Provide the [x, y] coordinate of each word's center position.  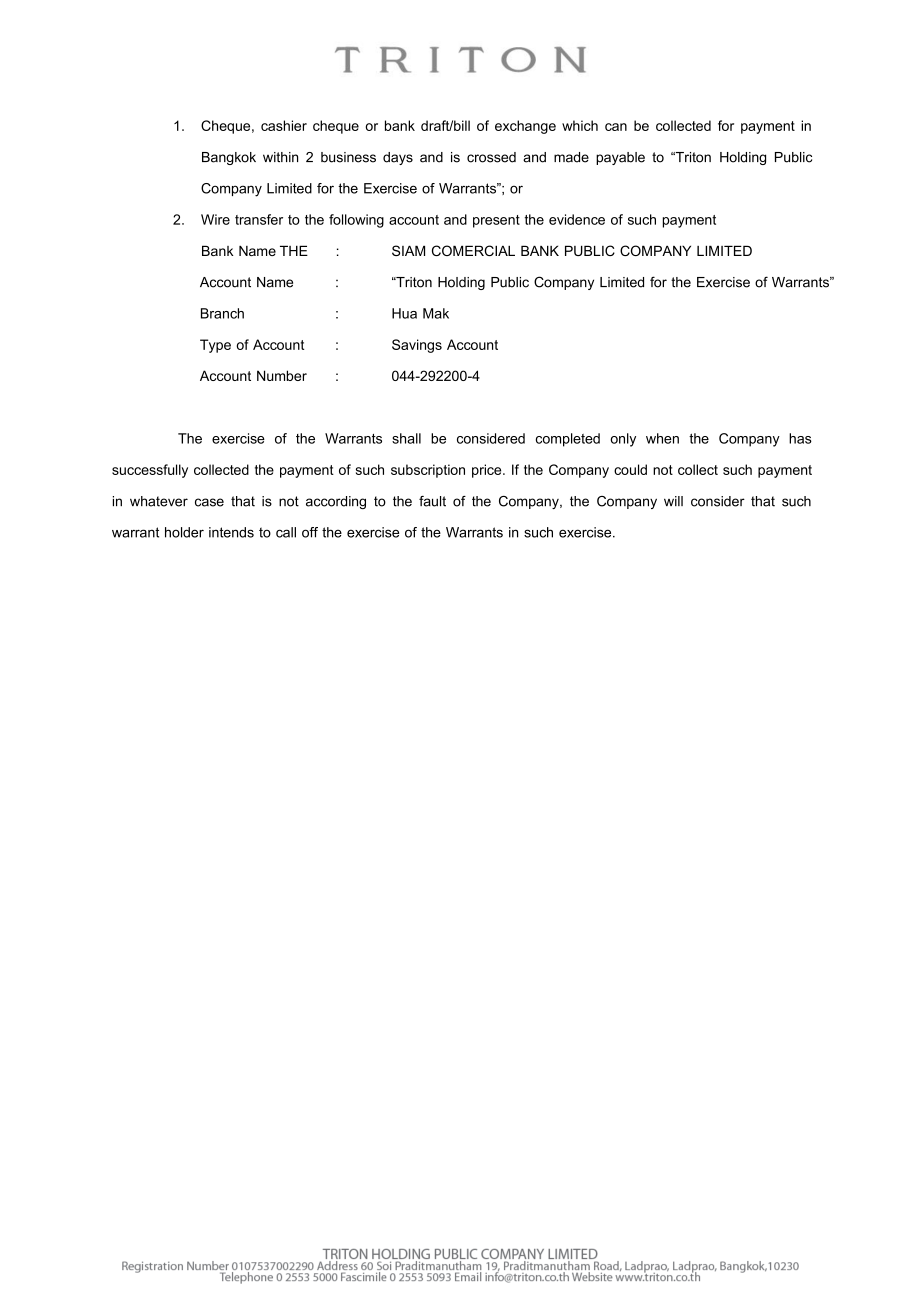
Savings [417, 346]
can [616, 127]
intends [231, 532]
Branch [222, 313]
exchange [525, 127]
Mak [436, 313]
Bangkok [229, 158]
